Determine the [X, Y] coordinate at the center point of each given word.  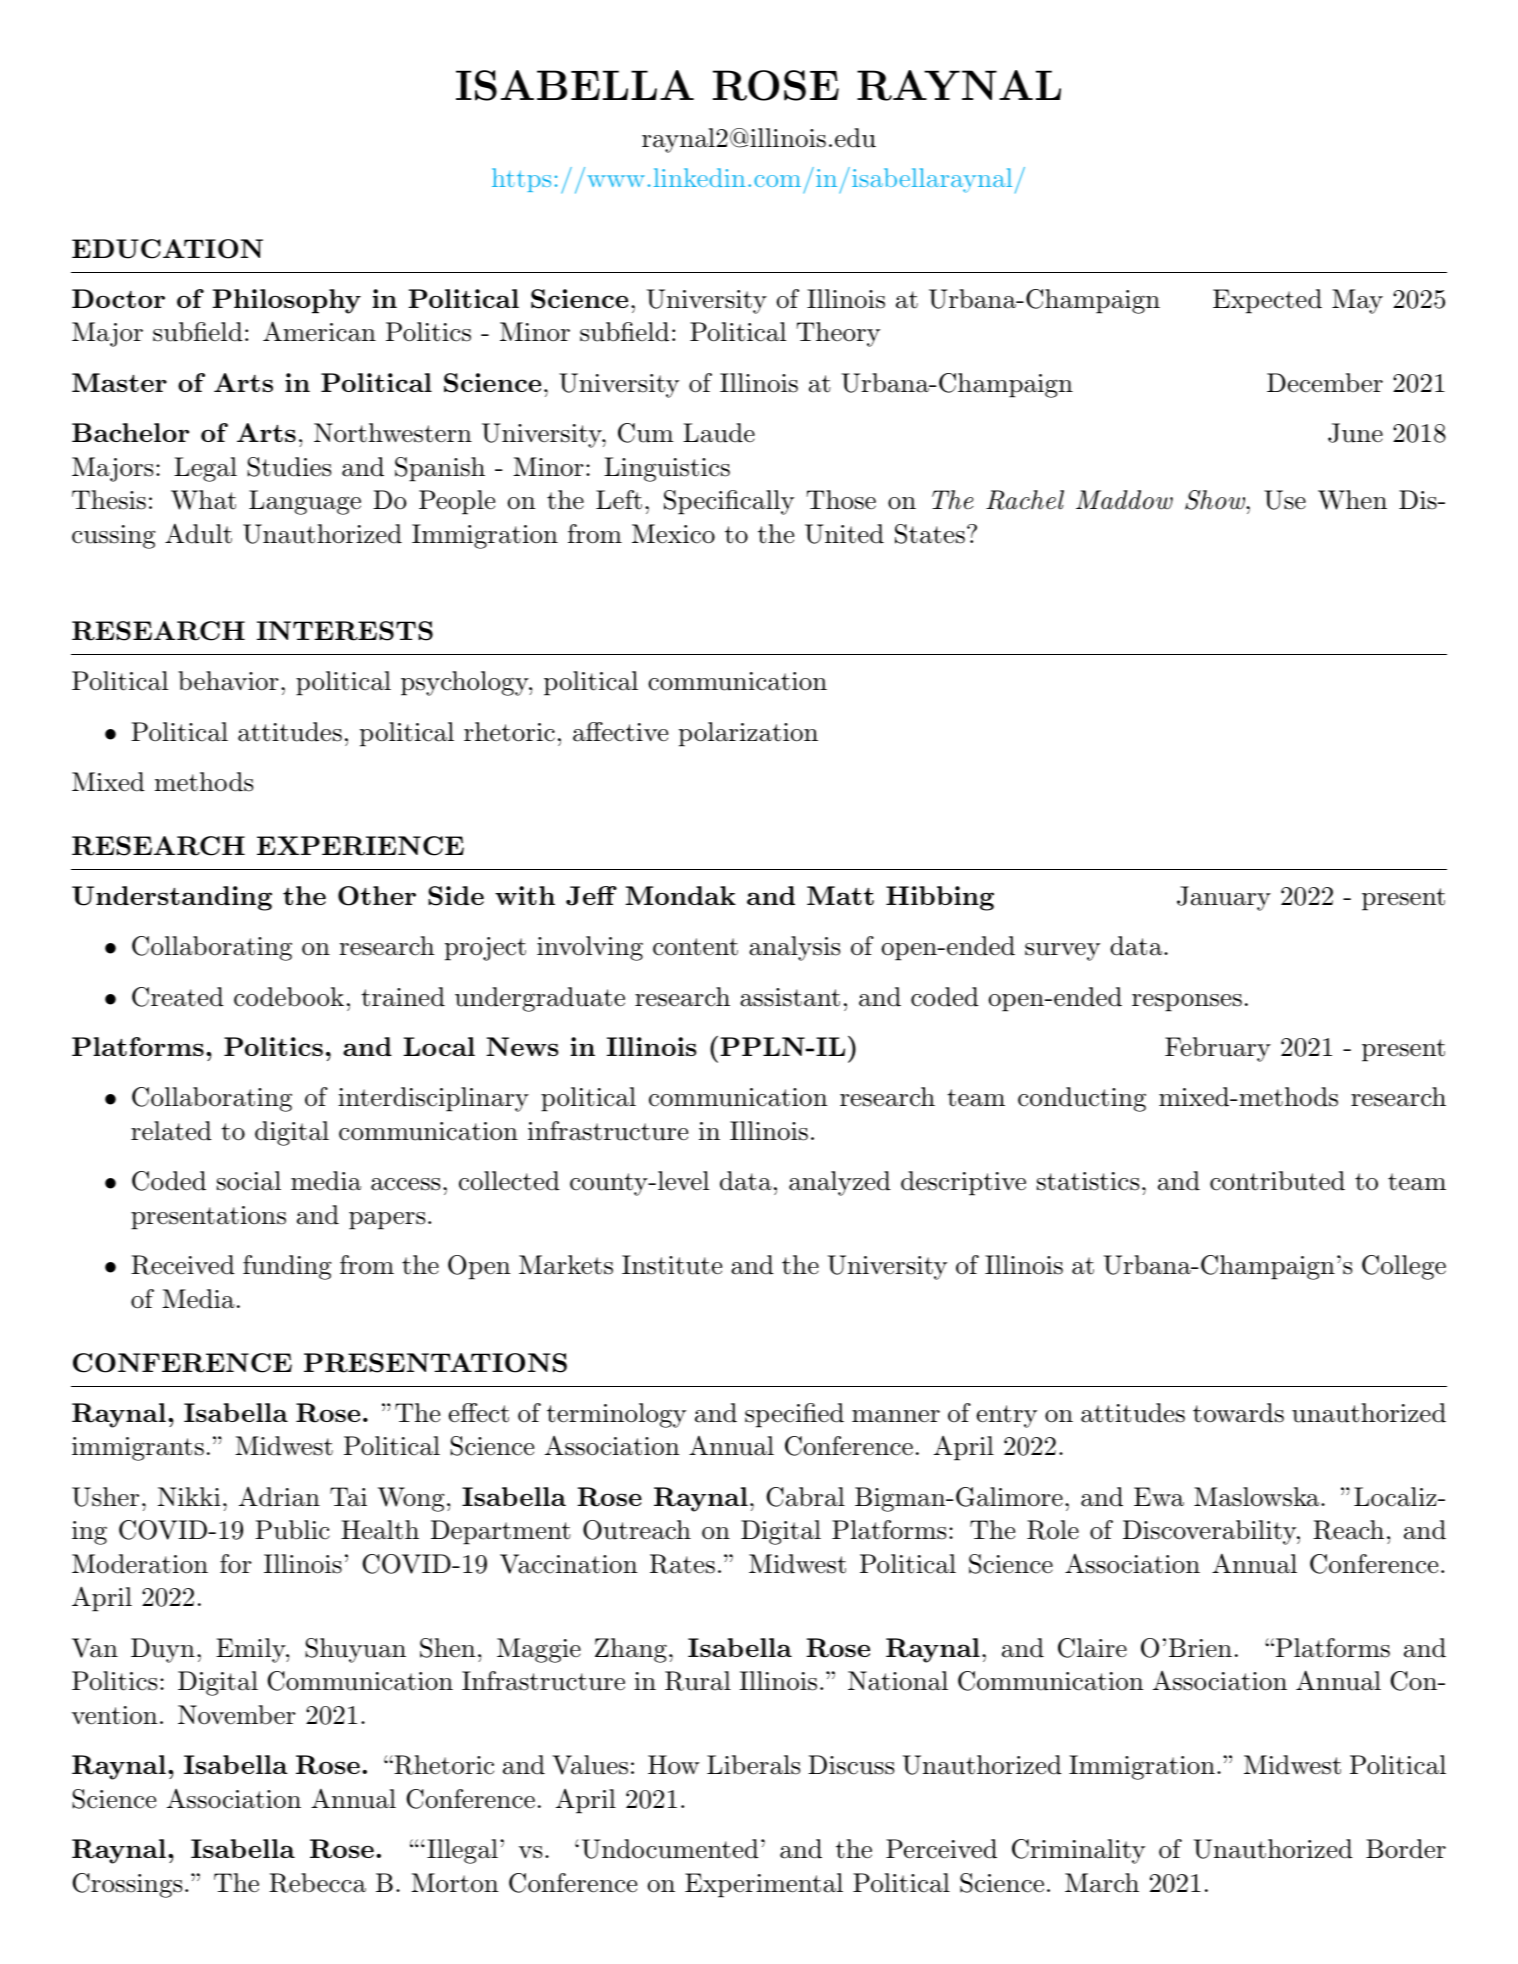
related [171, 1131]
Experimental [764, 1885]
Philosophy [286, 301]
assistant [790, 997]
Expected [1267, 301]
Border [1406, 1849]
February [1218, 1049]
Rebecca [317, 1883]
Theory [838, 334]
